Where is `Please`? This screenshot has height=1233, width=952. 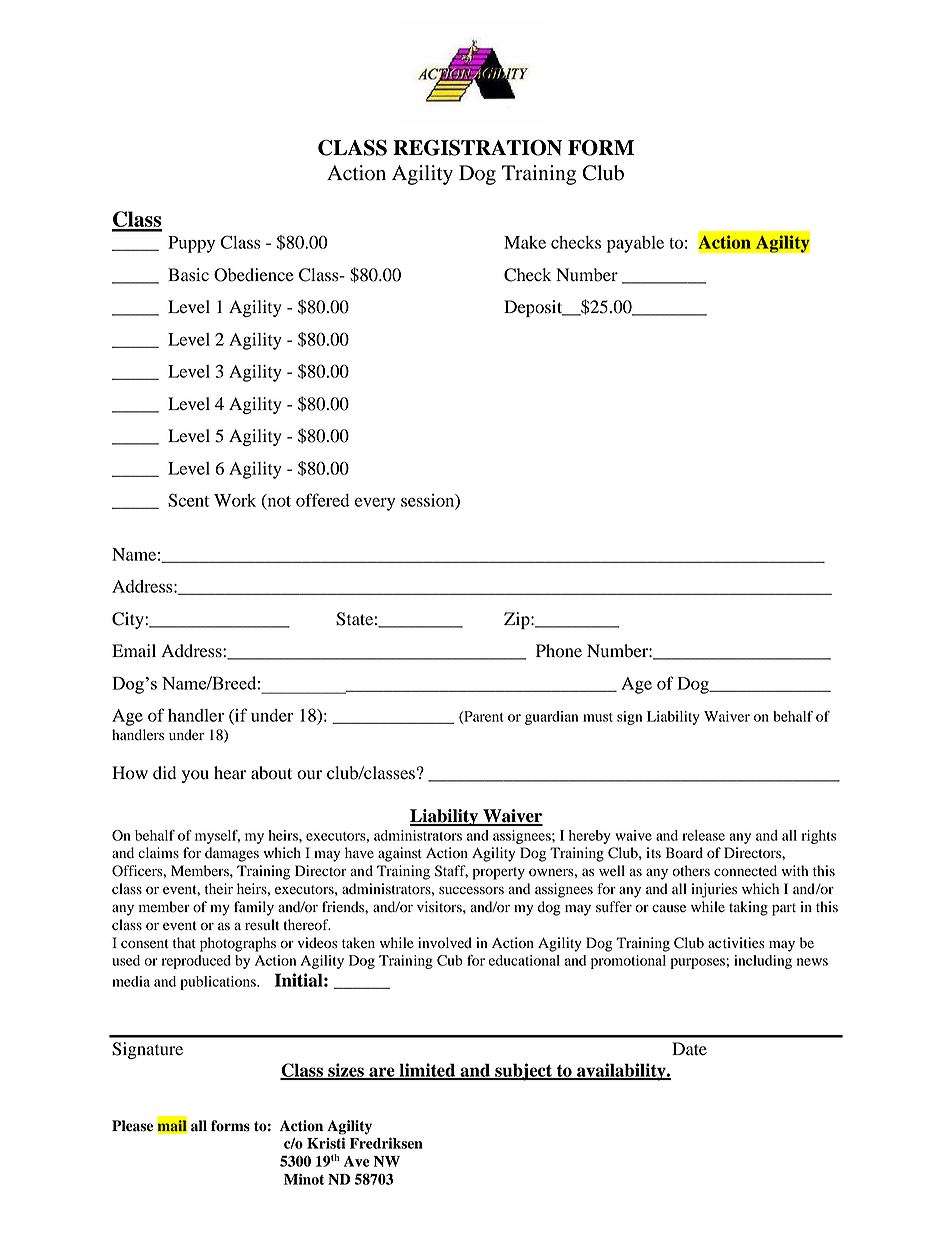
Please is located at coordinates (132, 1126).
